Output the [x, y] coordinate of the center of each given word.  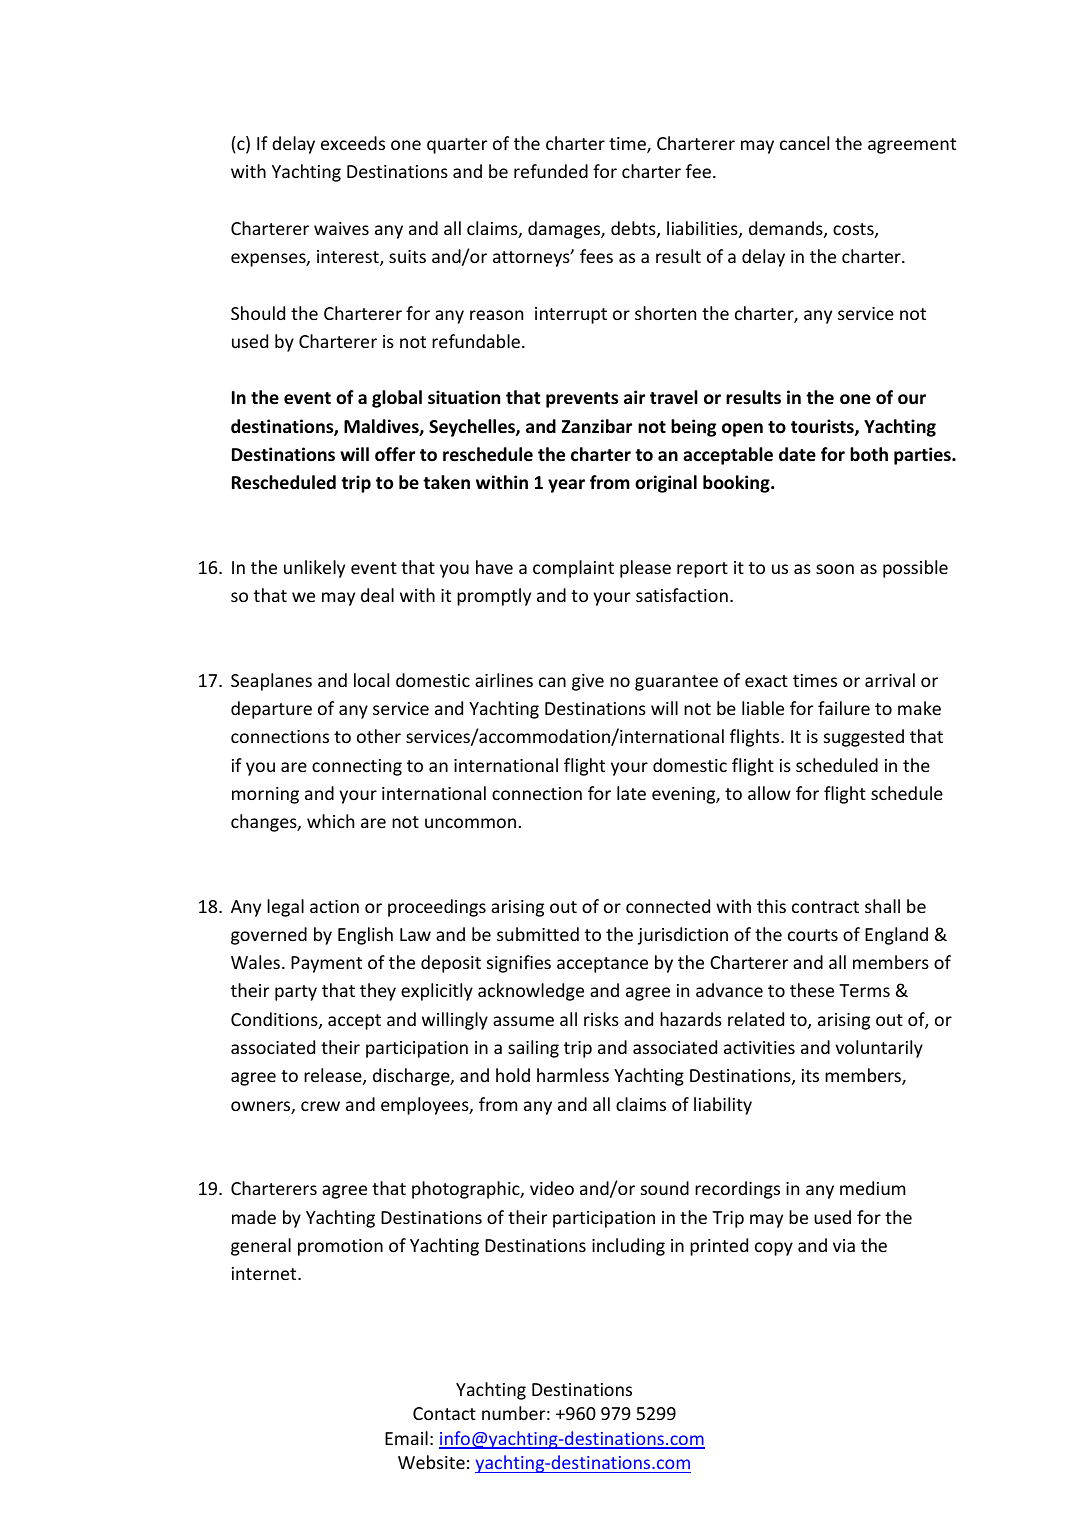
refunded [551, 171]
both [869, 454]
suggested [864, 738]
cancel [804, 143]
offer [395, 454]
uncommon [470, 823]
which [330, 821]
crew [320, 1106]
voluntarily [879, 1049]
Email [406, 1438]
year [566, 486]
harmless [573, 1075]
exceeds [353, 143]
